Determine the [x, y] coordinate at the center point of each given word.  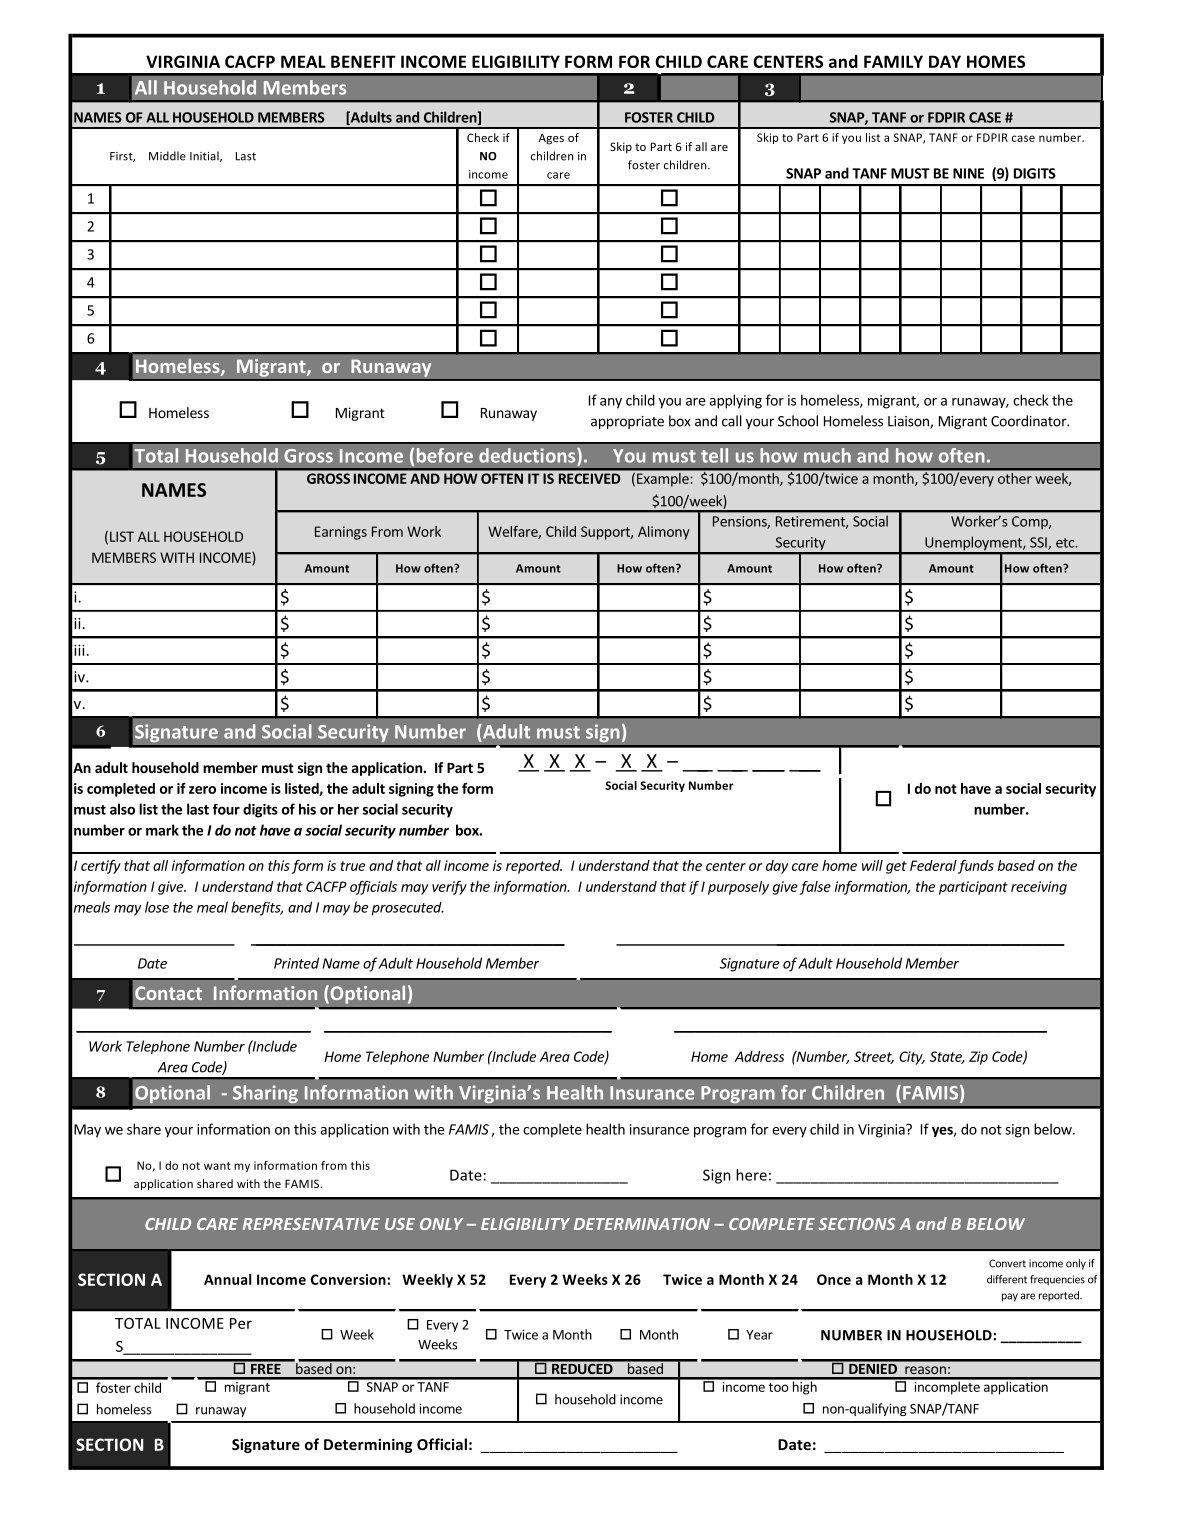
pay [1010, 1297]
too [779, 1387]
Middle [167, 156]
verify [449, 888]
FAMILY [893, 61]
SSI [1039, 543]
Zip [978, 1058]
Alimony [664, 533]
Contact [168, 993]
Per [241, 1323]
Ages [551, 139]
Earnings [341, 533]
